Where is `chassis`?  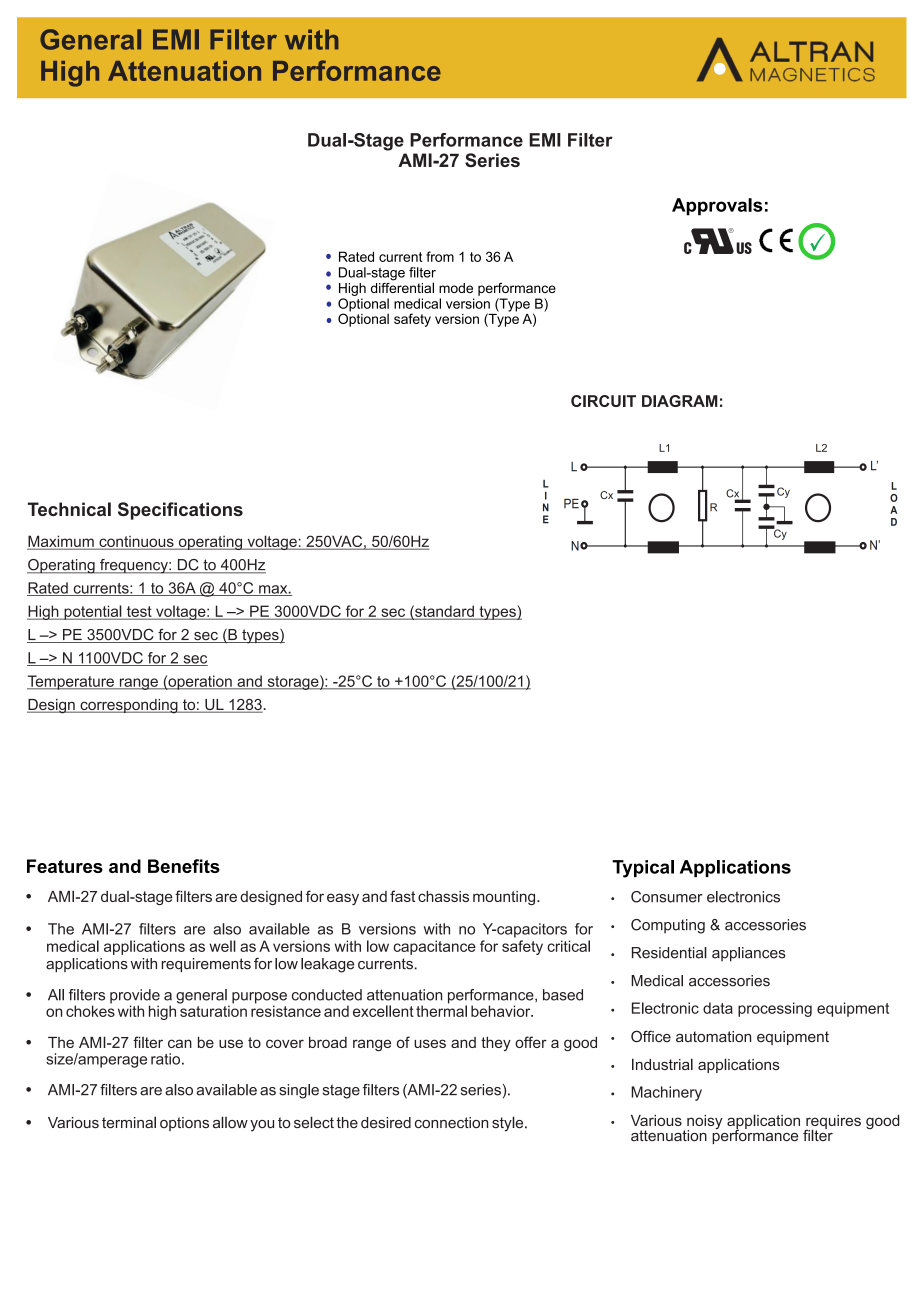 chassis is located at coordinates (443, 896).
